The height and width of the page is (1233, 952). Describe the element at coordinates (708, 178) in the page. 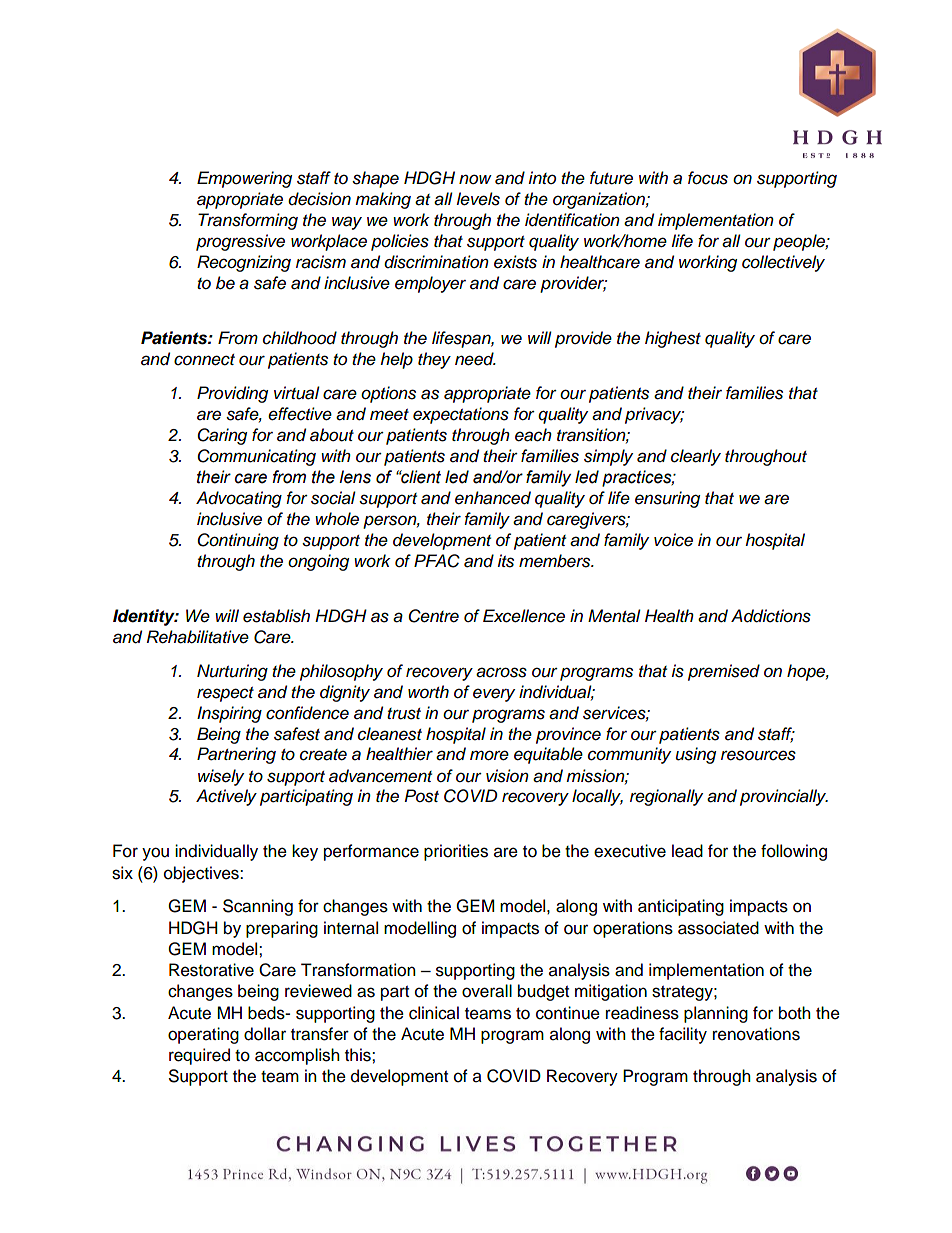

I see `focus` at that location.
